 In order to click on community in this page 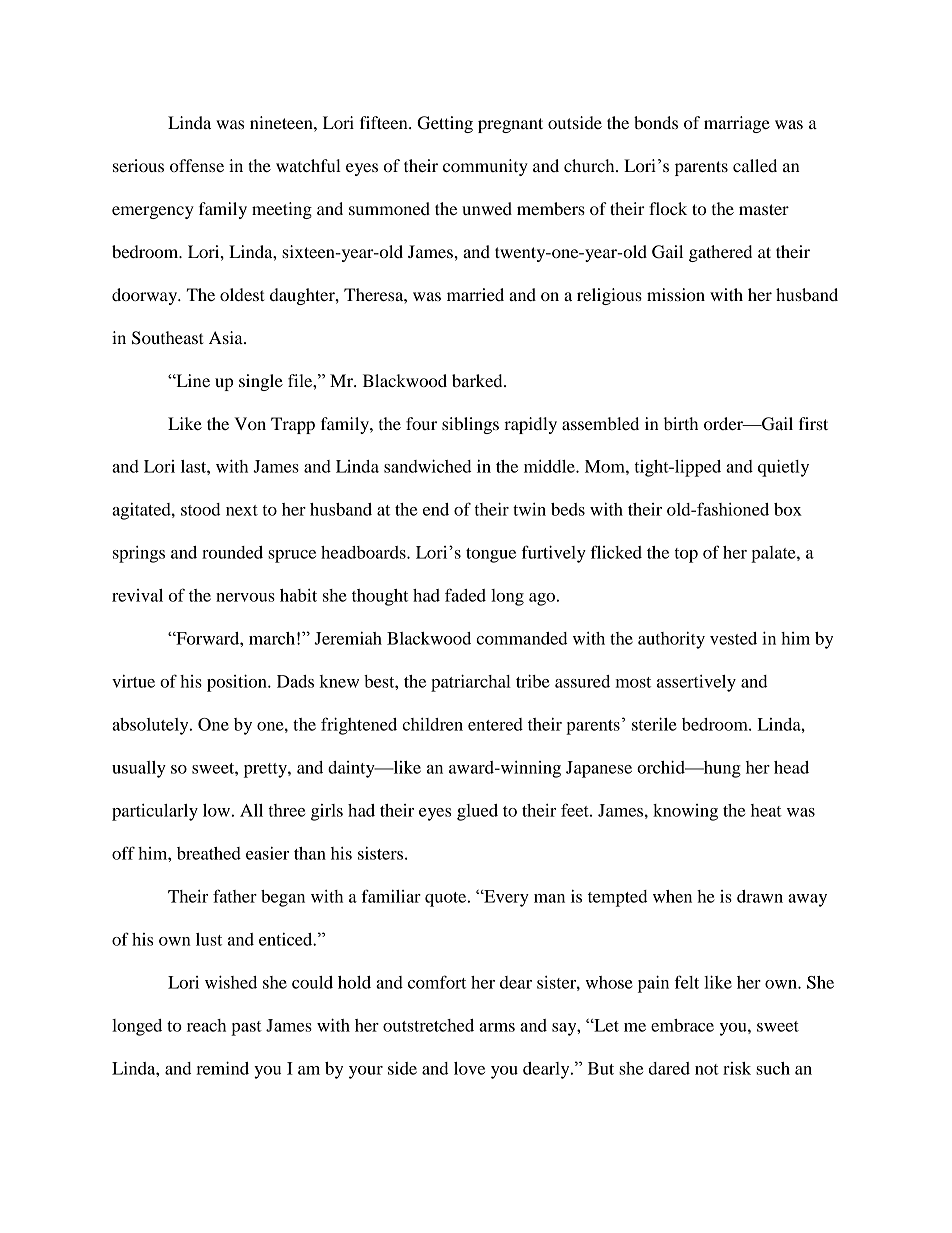, I will do `click(485, 167)`.
